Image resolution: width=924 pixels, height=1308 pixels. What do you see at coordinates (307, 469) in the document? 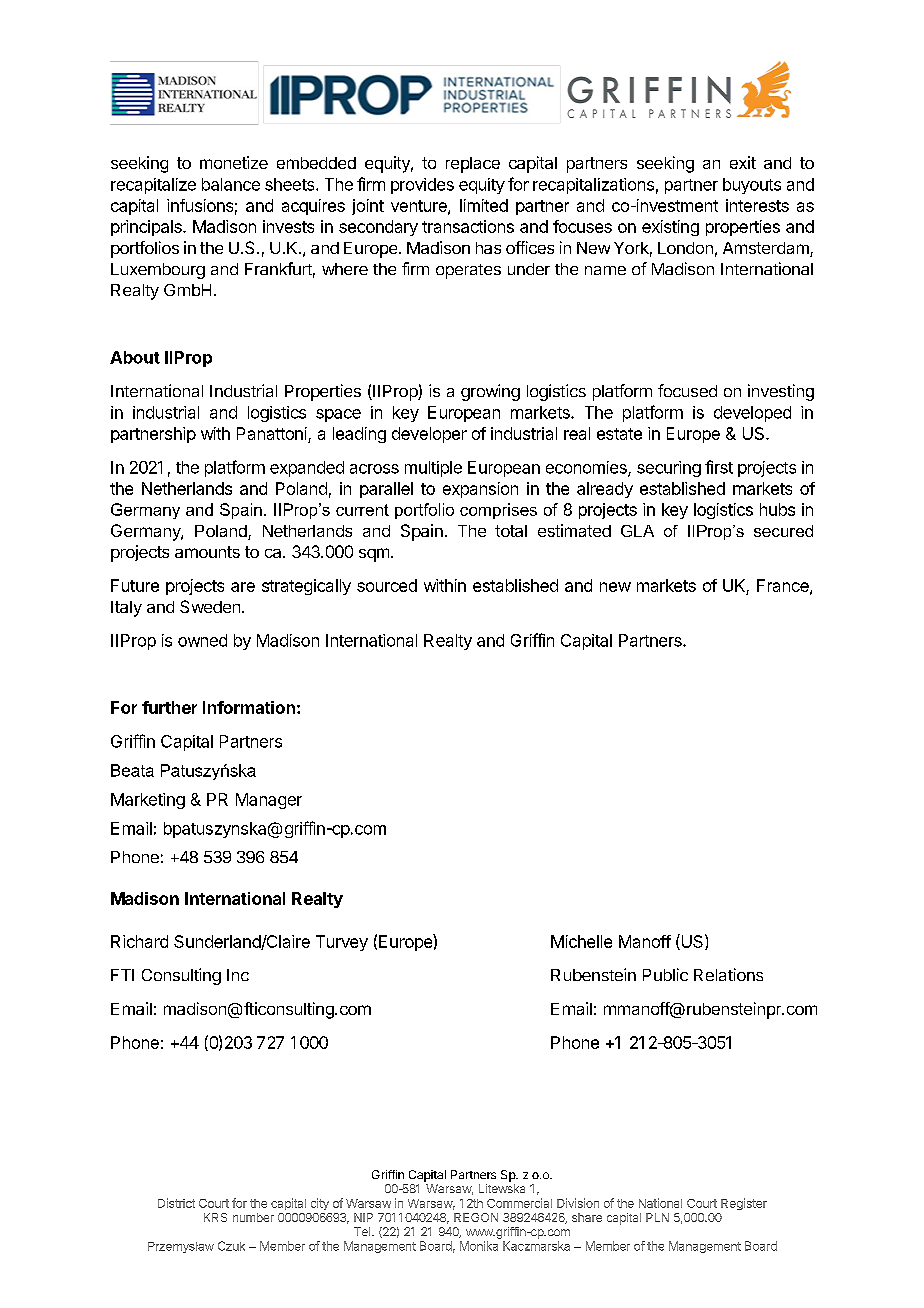
I see `expanded` at bounding box center [307, 469].
